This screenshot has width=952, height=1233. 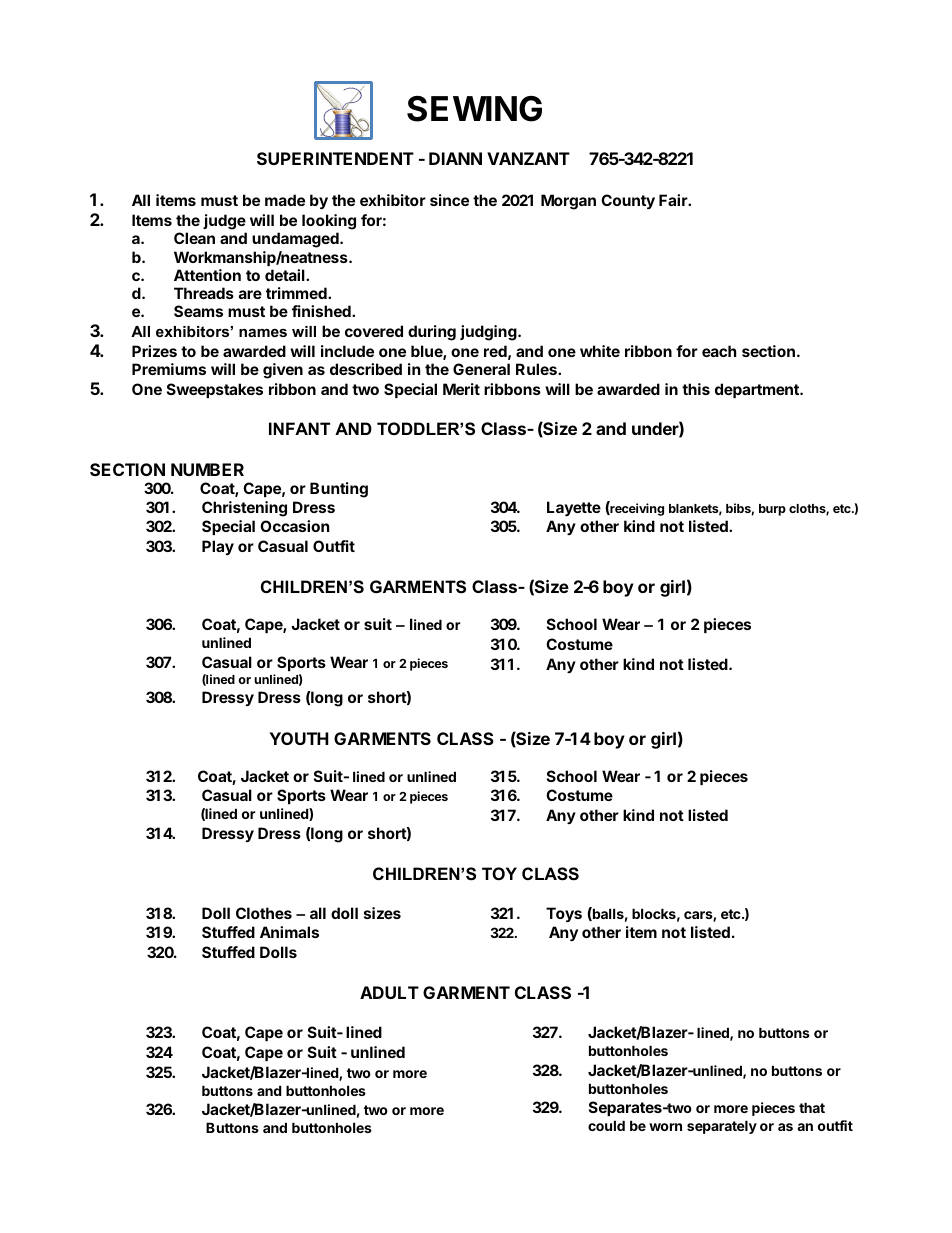 I want to click on could, so click(x=606, y=1125).
